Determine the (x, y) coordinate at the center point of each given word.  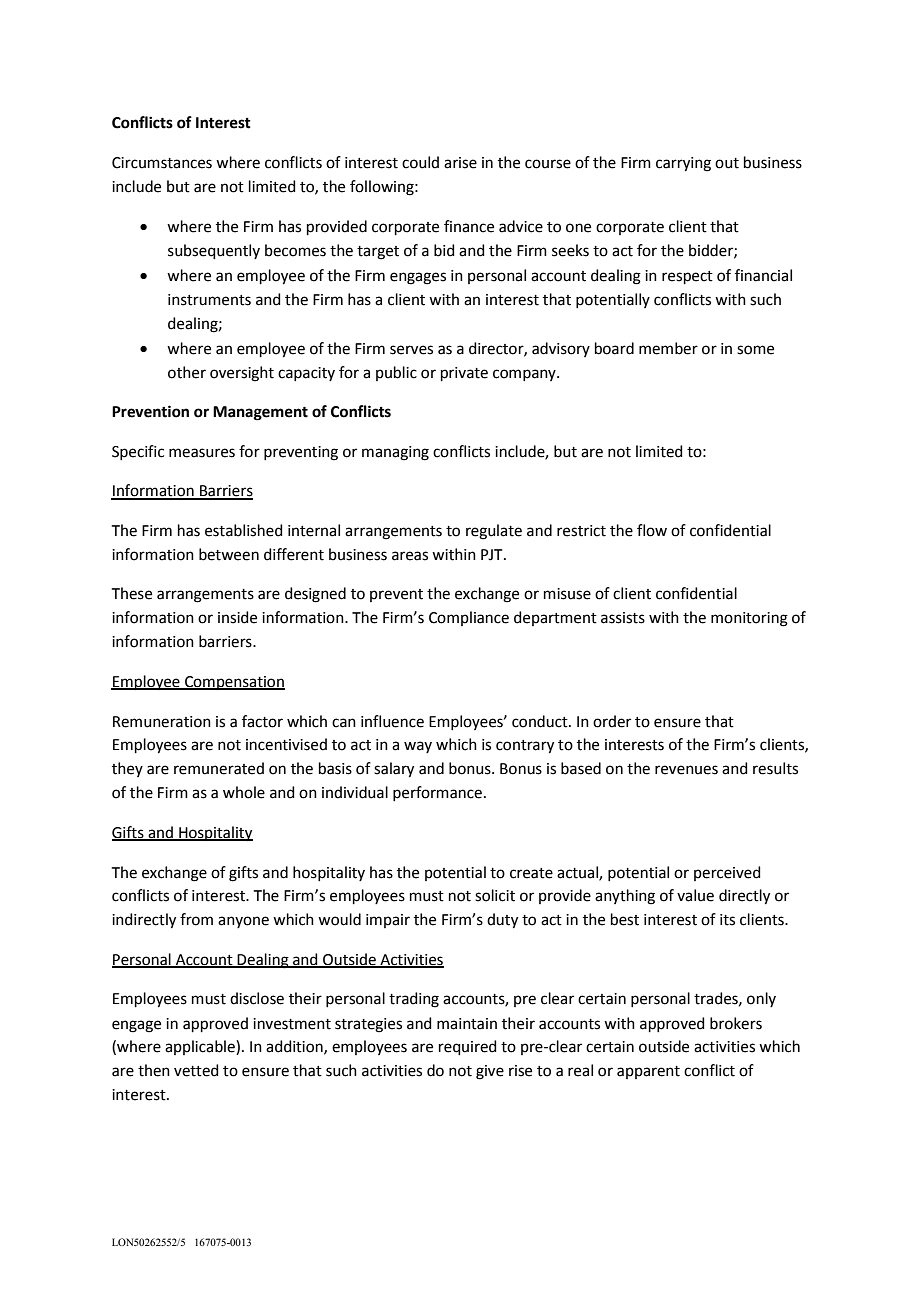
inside (237, 617)
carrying (683, 164)
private (464, 374)
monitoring (749, 619)
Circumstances (162, 163)
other (187, 372)
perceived (727, 873)
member (668, 348)
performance (437, 793)
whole (244, 792)
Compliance (469, 618)
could (420, 162)
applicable (201, 1047)
